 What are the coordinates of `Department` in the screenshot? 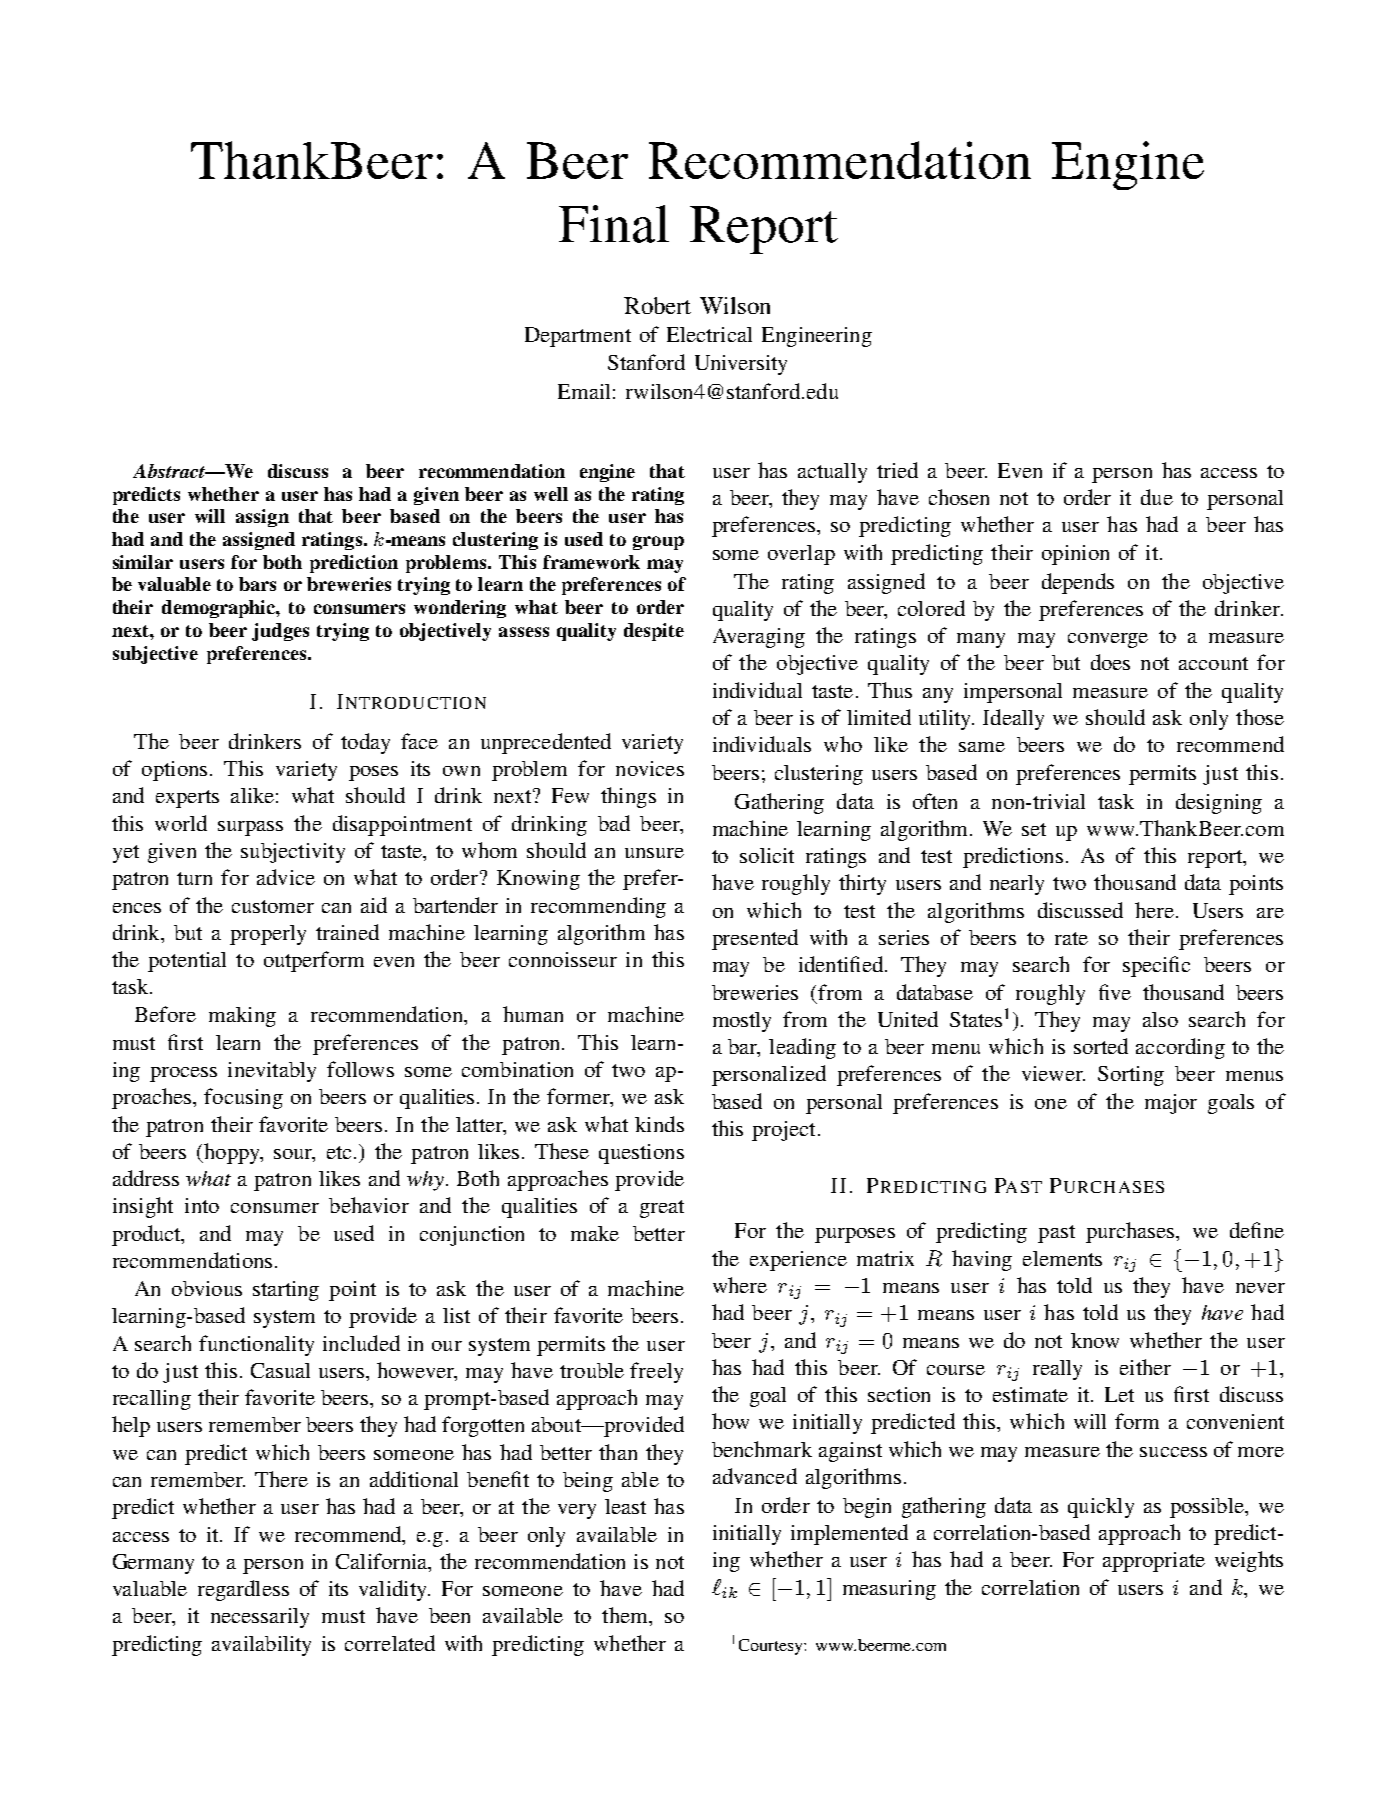 It's located at (578, 337).
